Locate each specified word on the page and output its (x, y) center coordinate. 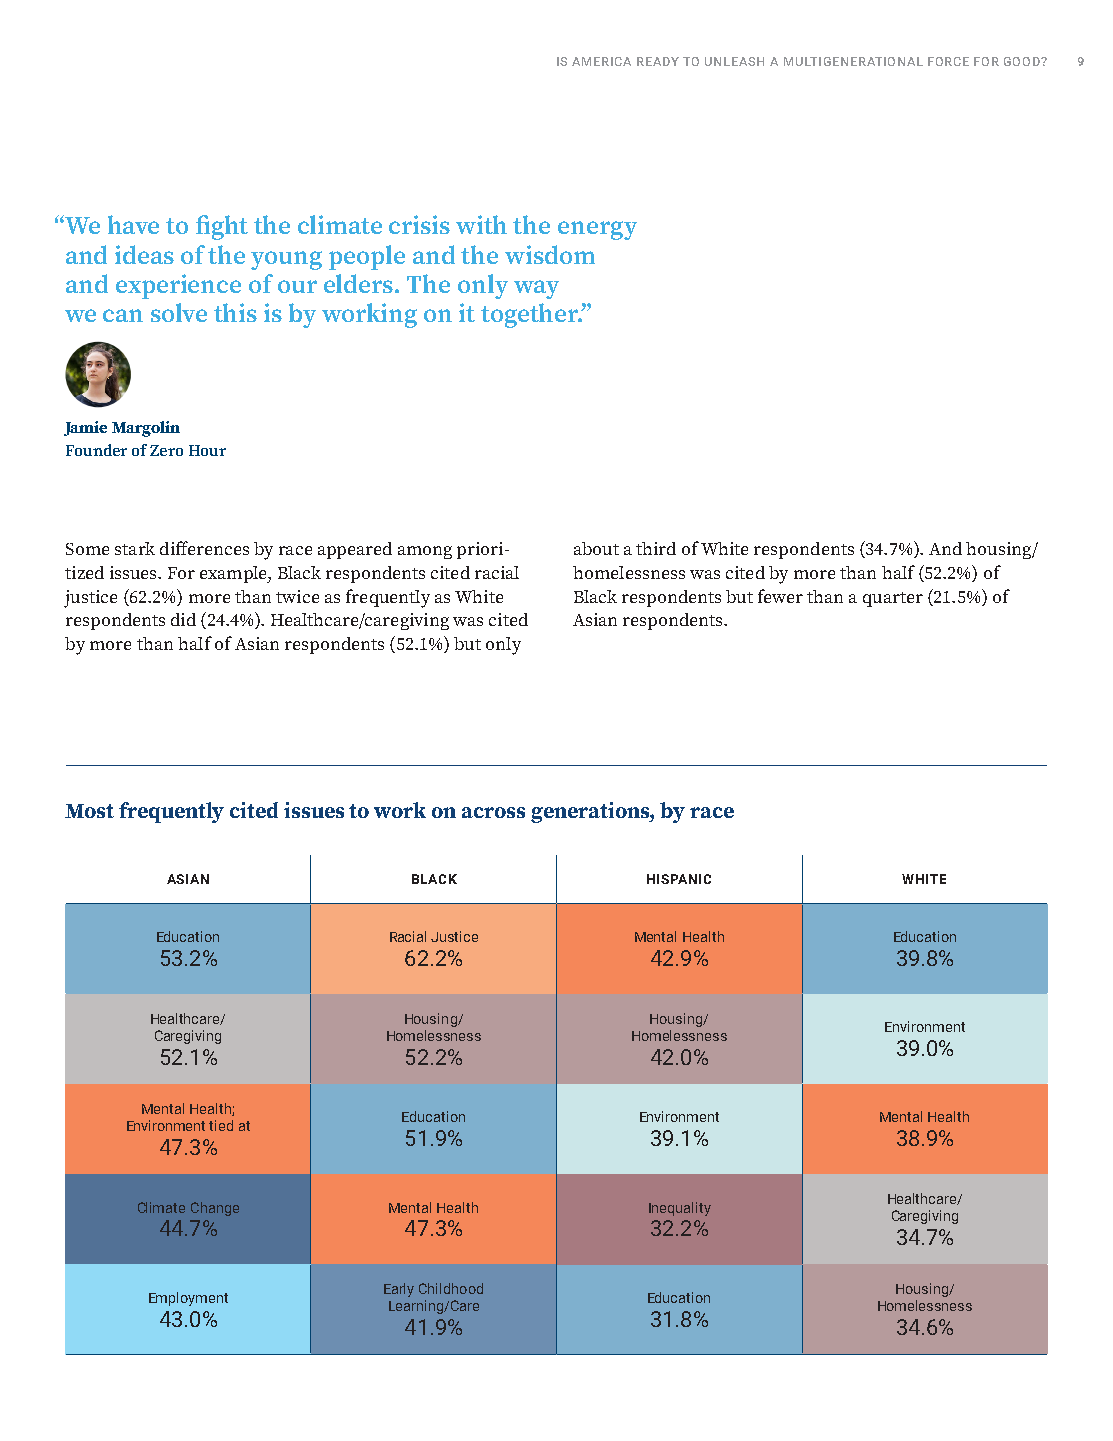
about (596, 548)
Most (89, 811)
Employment (188, 1299)
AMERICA (601, 61)
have (133, 224)
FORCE (948, 61)
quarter (893, 599)
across (493, 812)
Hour (207, 450)
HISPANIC (679, 879)
